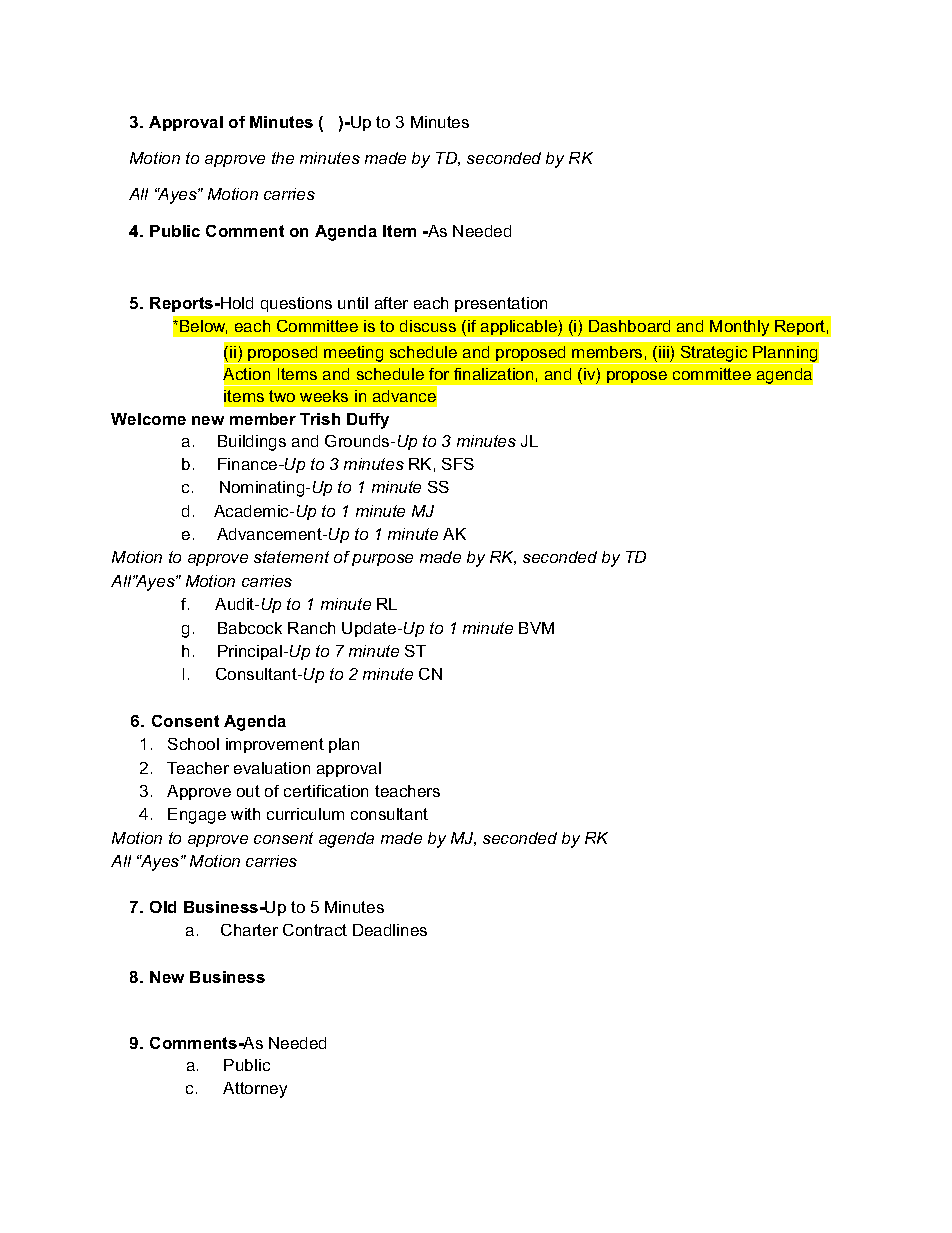 This screenshot has height=1233, width=952. Describe the element at coordinates (629, 326) in the screenshot. I see `Dashboard` at that location.
